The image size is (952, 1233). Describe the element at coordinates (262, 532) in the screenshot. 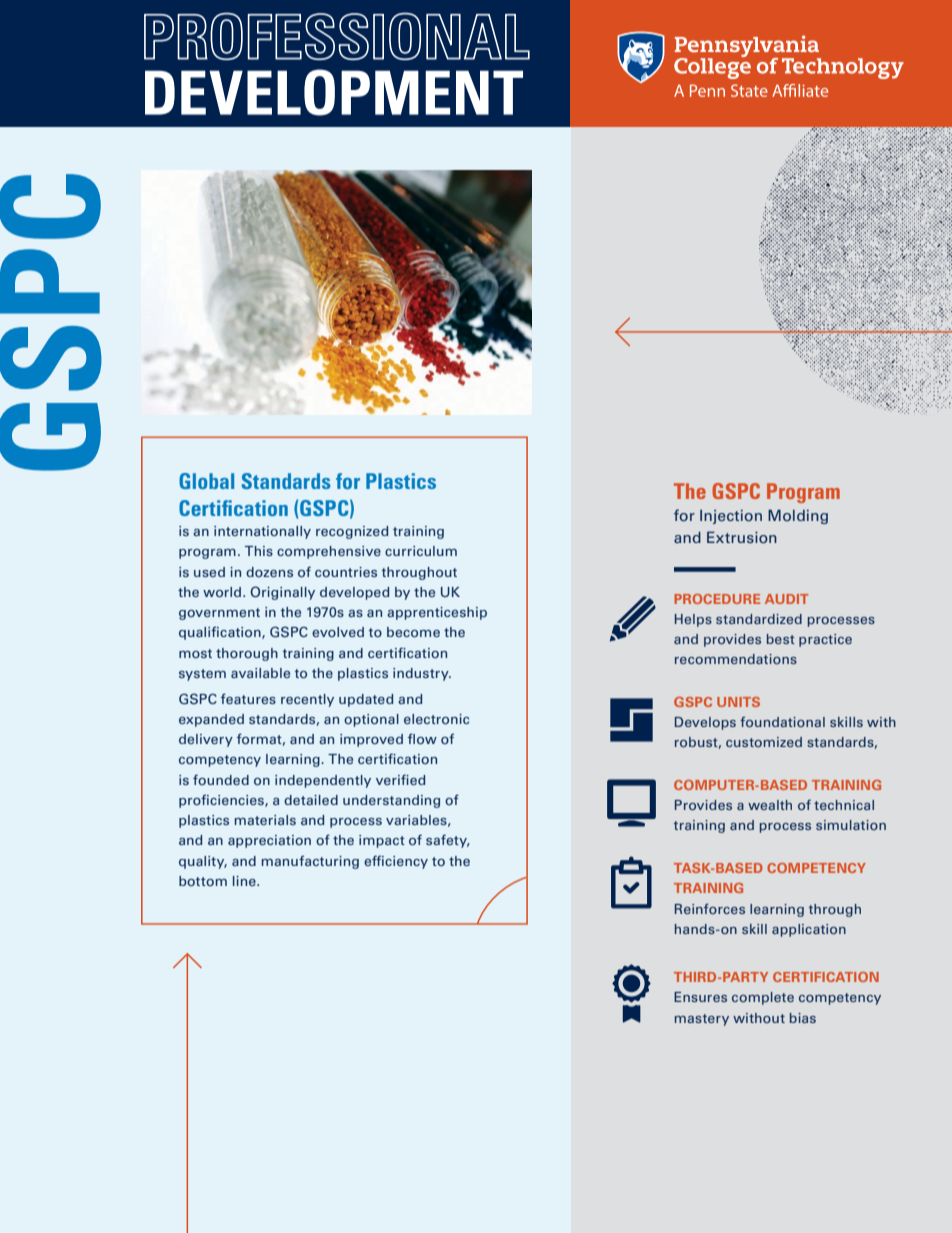

I see `internationally` at that location.
